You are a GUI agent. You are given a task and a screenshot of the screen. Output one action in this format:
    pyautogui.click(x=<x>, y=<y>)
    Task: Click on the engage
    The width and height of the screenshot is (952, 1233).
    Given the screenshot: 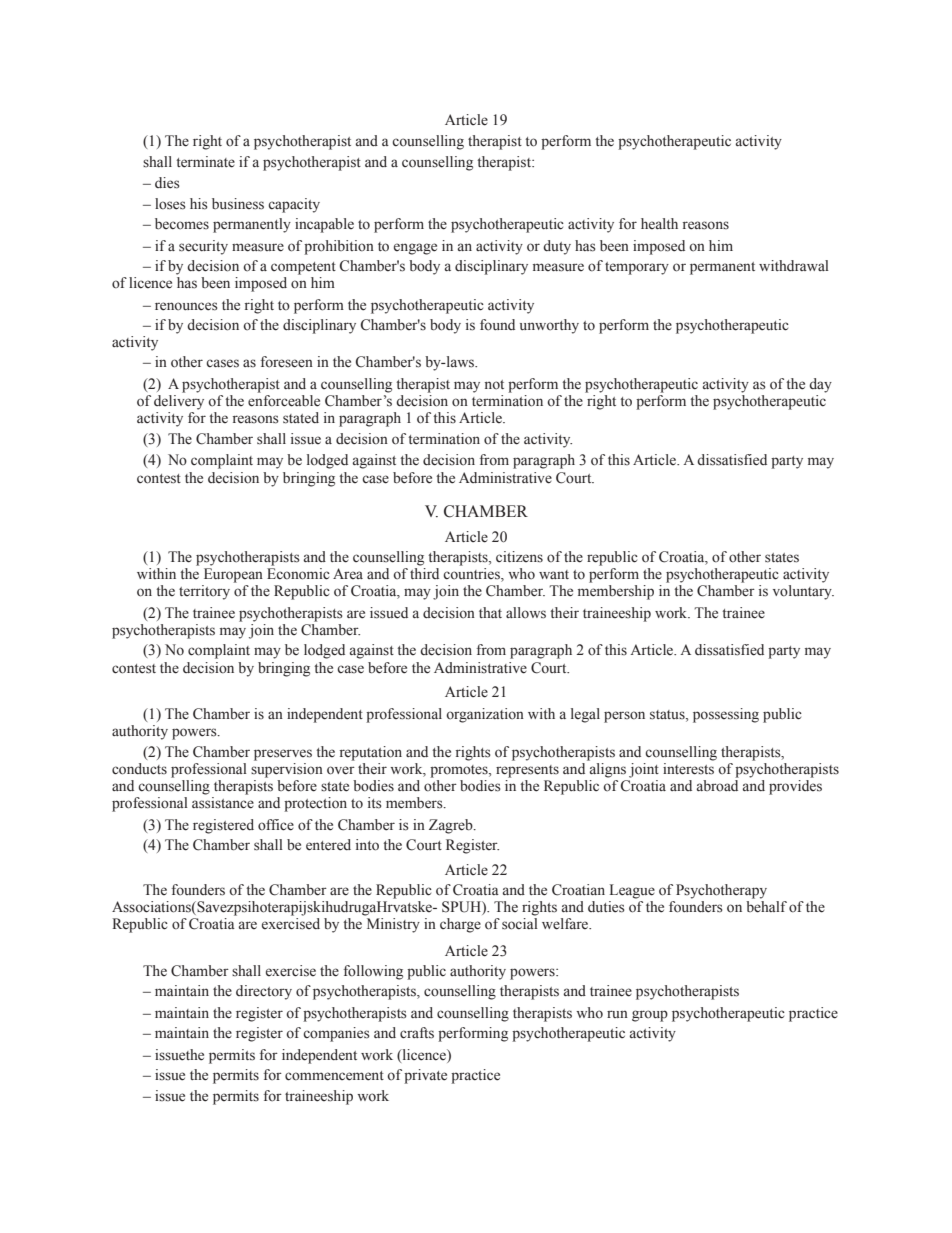 What is the action you would take?
    pyautogui.click(x=415, y=249)
